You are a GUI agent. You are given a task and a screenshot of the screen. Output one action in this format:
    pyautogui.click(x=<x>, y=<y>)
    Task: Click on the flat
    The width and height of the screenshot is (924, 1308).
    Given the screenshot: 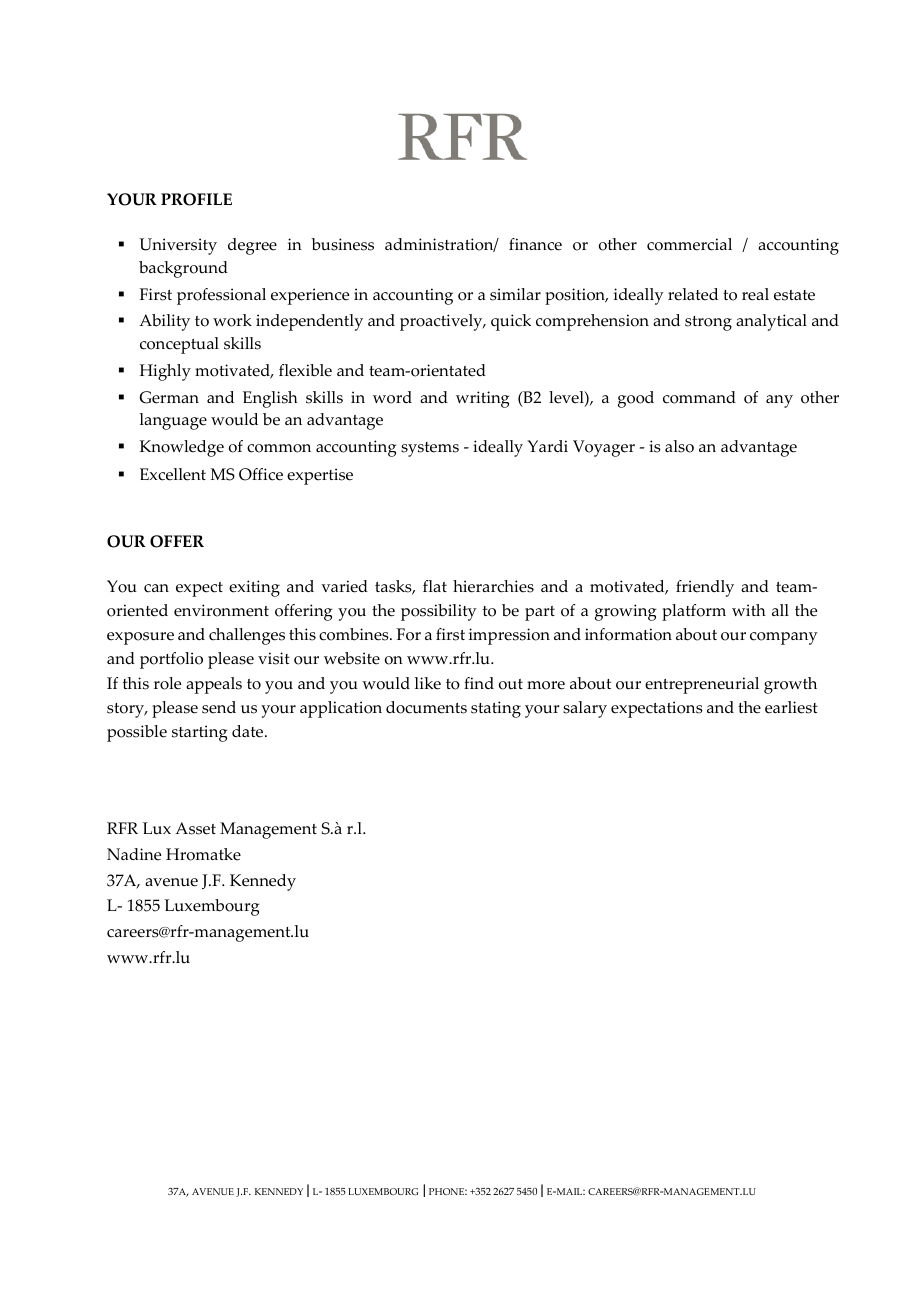 What is the action you would take?
    pyautogui.click(x=435, y=586)
